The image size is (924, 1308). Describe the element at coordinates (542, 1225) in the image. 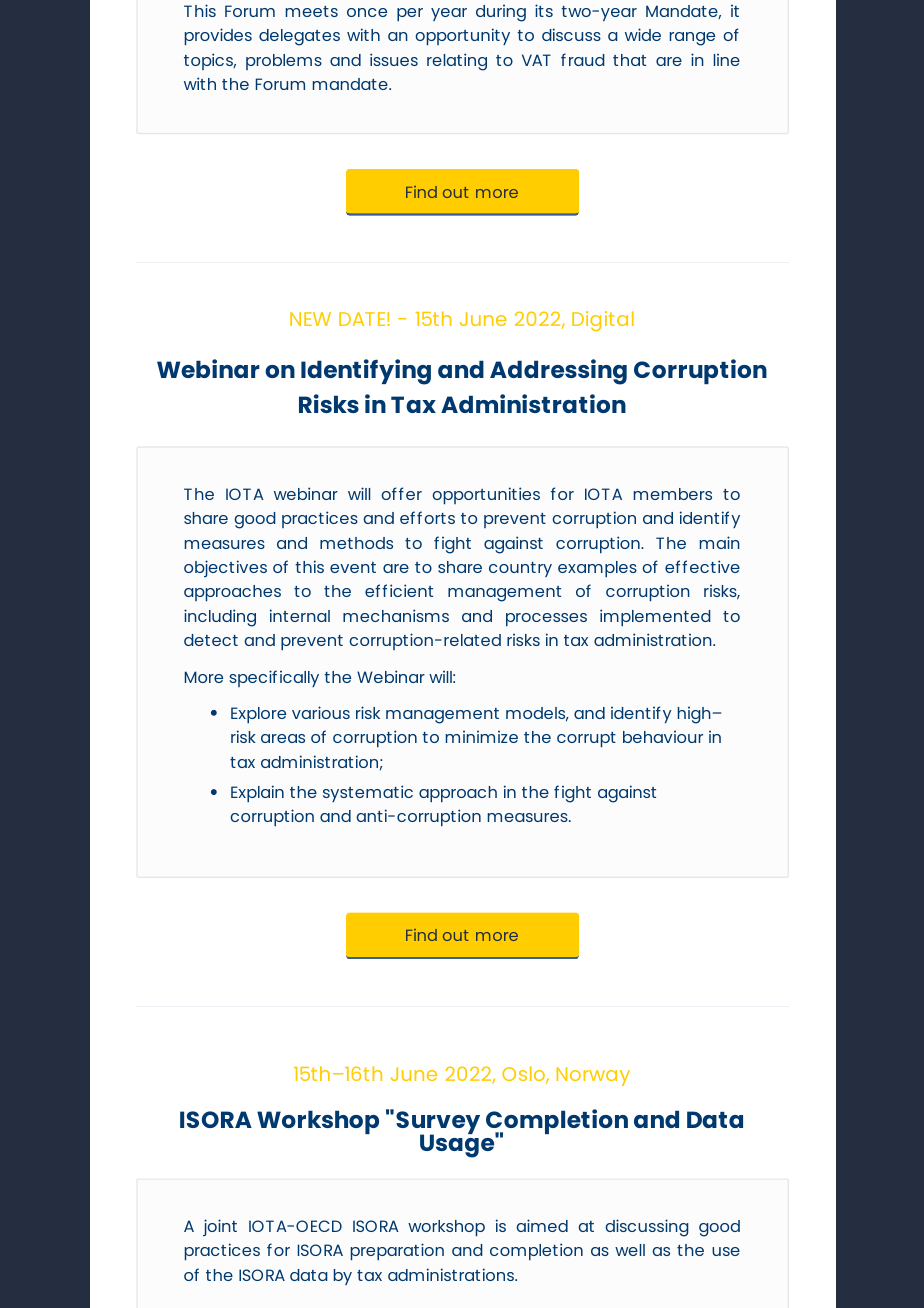

I see `aimed` at that location.
